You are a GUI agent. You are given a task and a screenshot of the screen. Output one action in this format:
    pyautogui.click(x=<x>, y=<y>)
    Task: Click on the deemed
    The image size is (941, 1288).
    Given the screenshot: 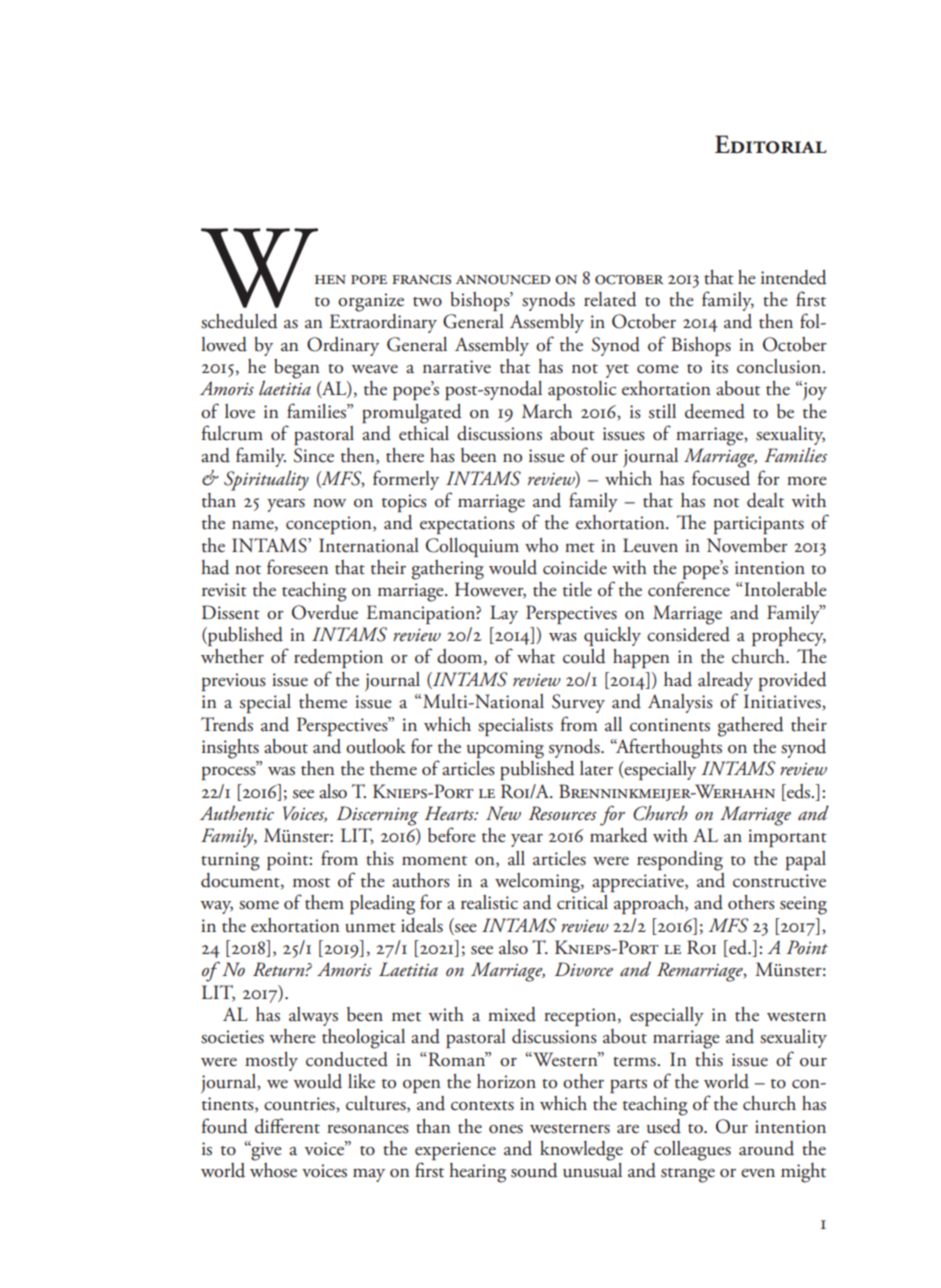 What is the action you would take?
    pyautogui.click(x=715, y=411)
